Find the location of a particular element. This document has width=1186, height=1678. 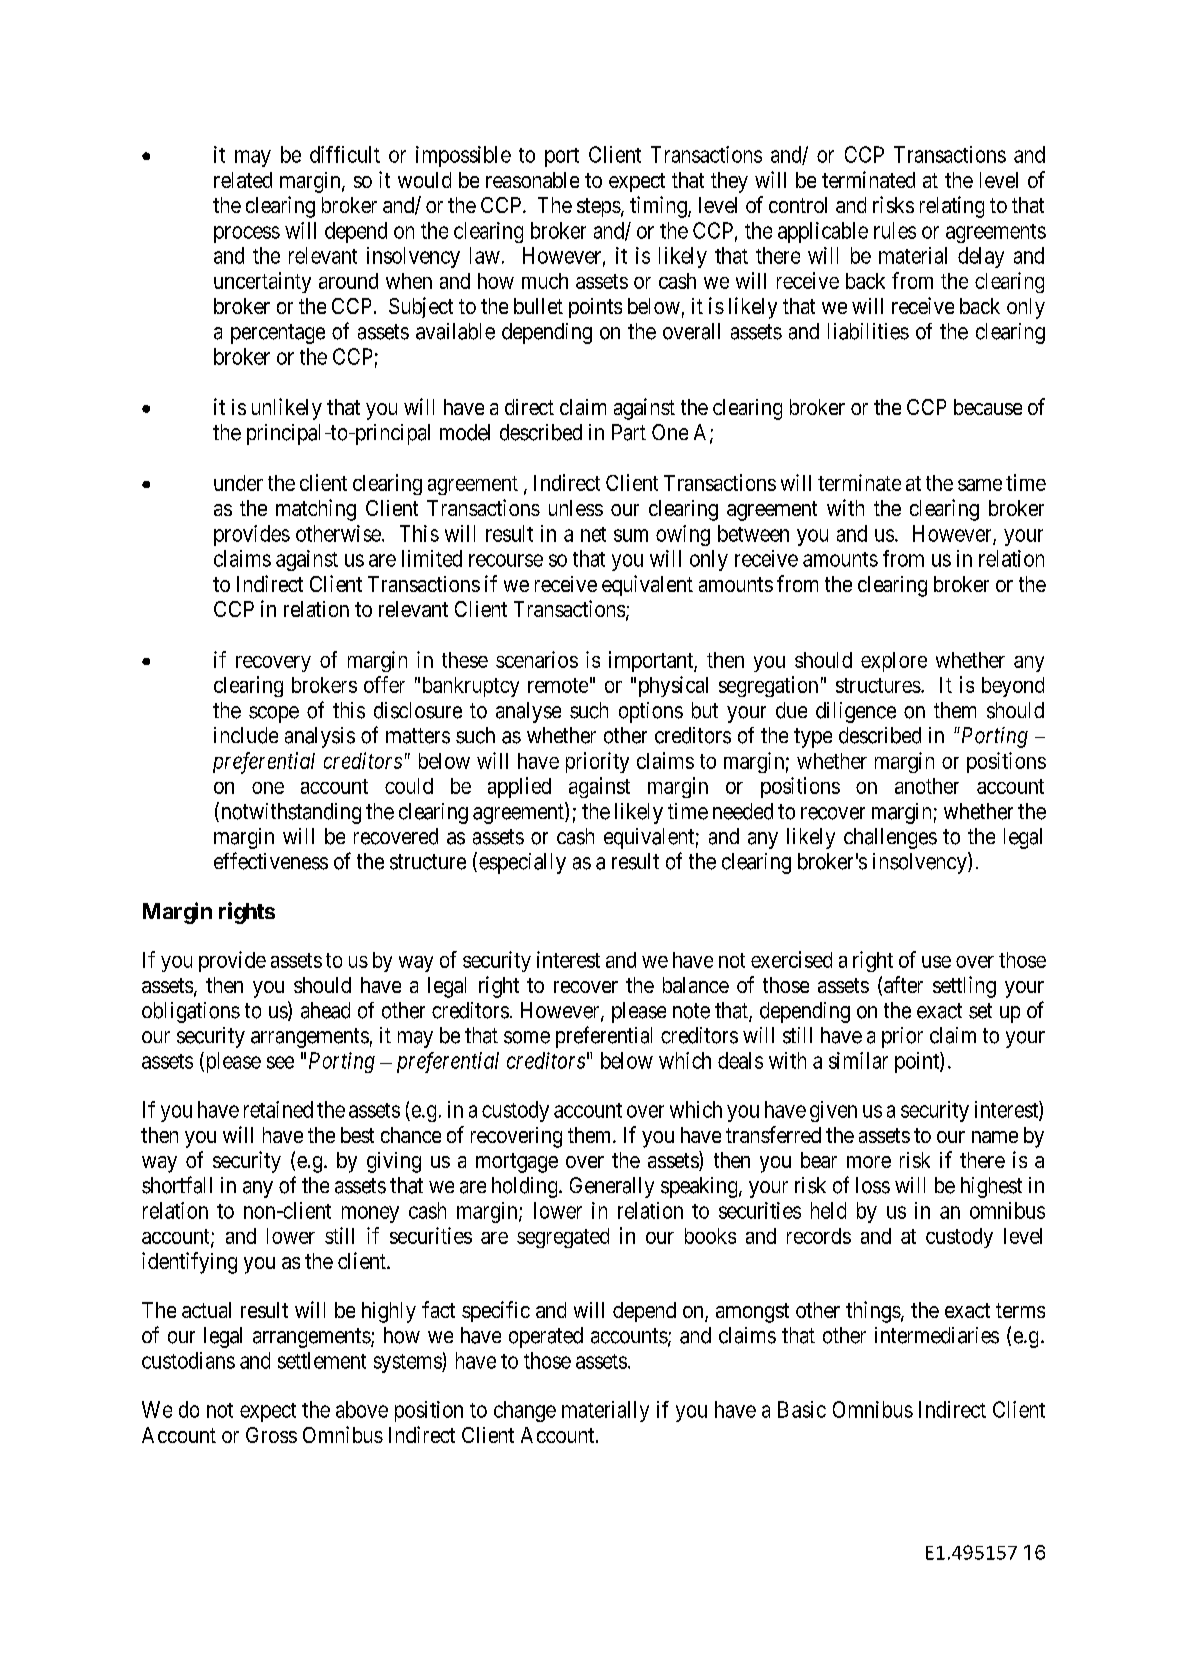

relating is located at coordinates (952, 207).
